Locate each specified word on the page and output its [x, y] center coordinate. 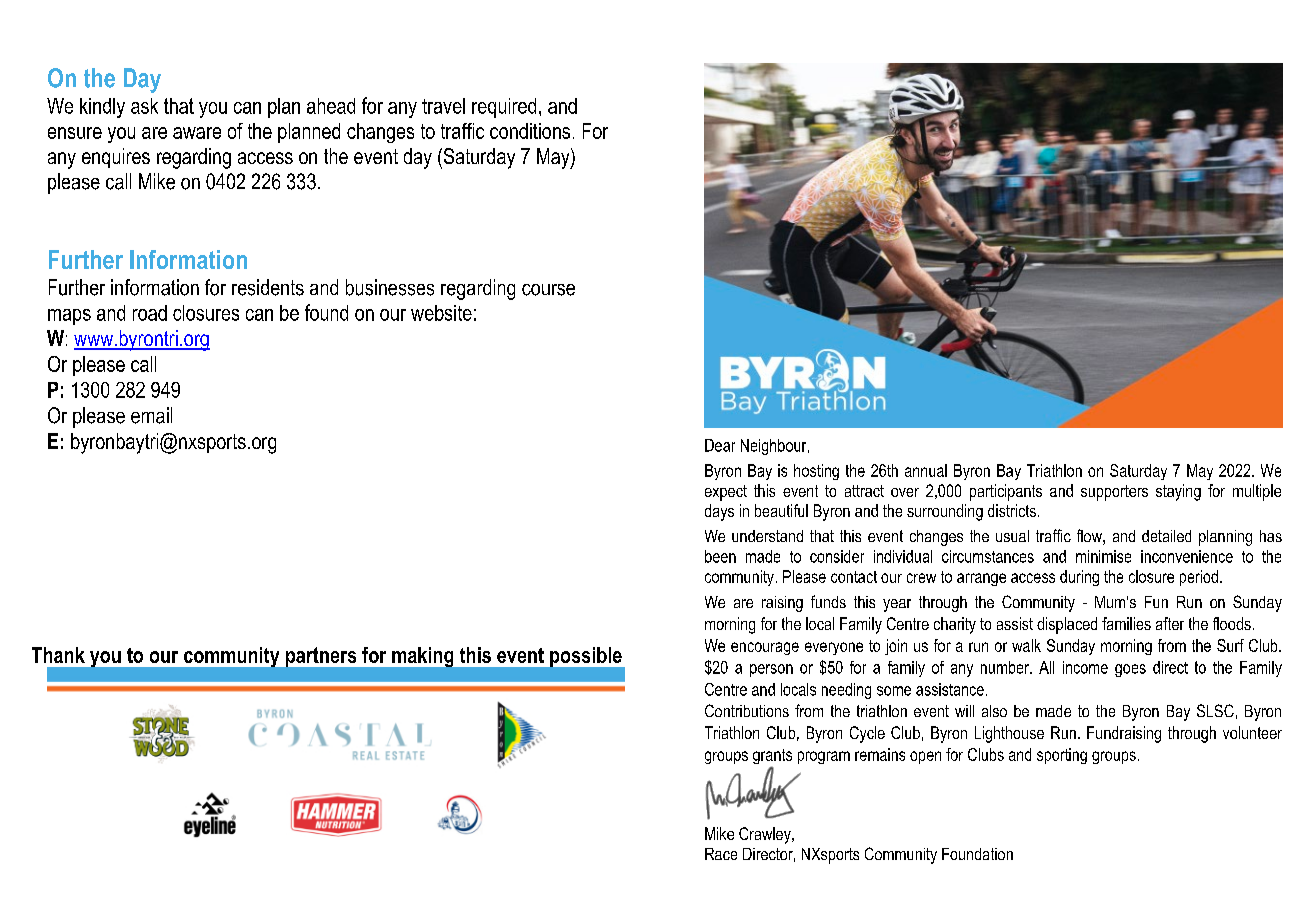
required [504, 108]
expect [726, 493]
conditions [530, 131]
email [151, 415]
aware [197, 133]
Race [721, 854]
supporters [1114, 493]
